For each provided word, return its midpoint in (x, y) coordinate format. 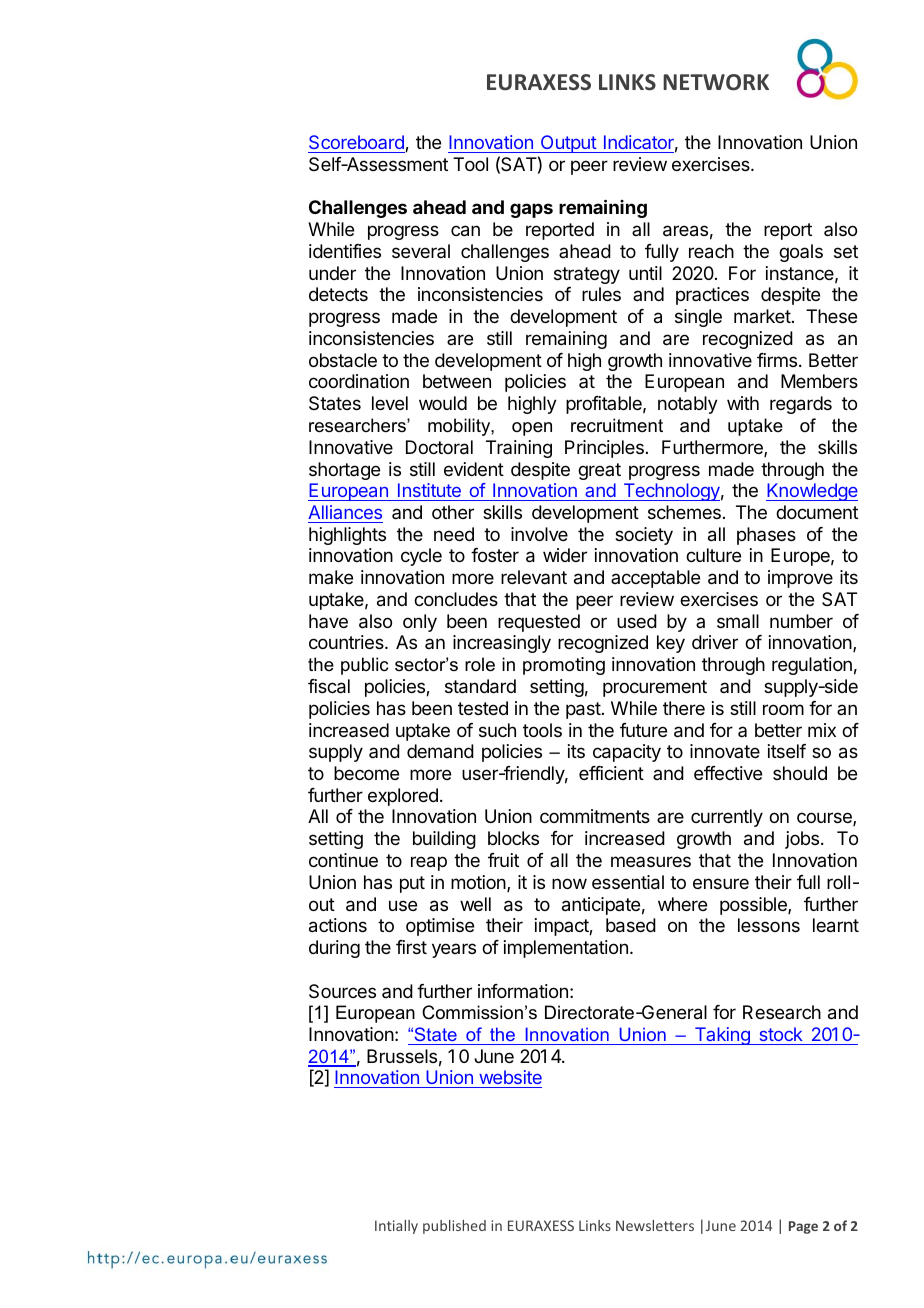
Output (568, 144)
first (411, 947)
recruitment (617, 425)
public (364, 666)
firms (778, 360)
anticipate (601, 906)
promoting (564, 666)
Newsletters (655, 1225)
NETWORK (716, 82)
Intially (396, 1227)
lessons (769, 925)
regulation (812, 666)
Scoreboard (357, 144)
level (390, 403)
